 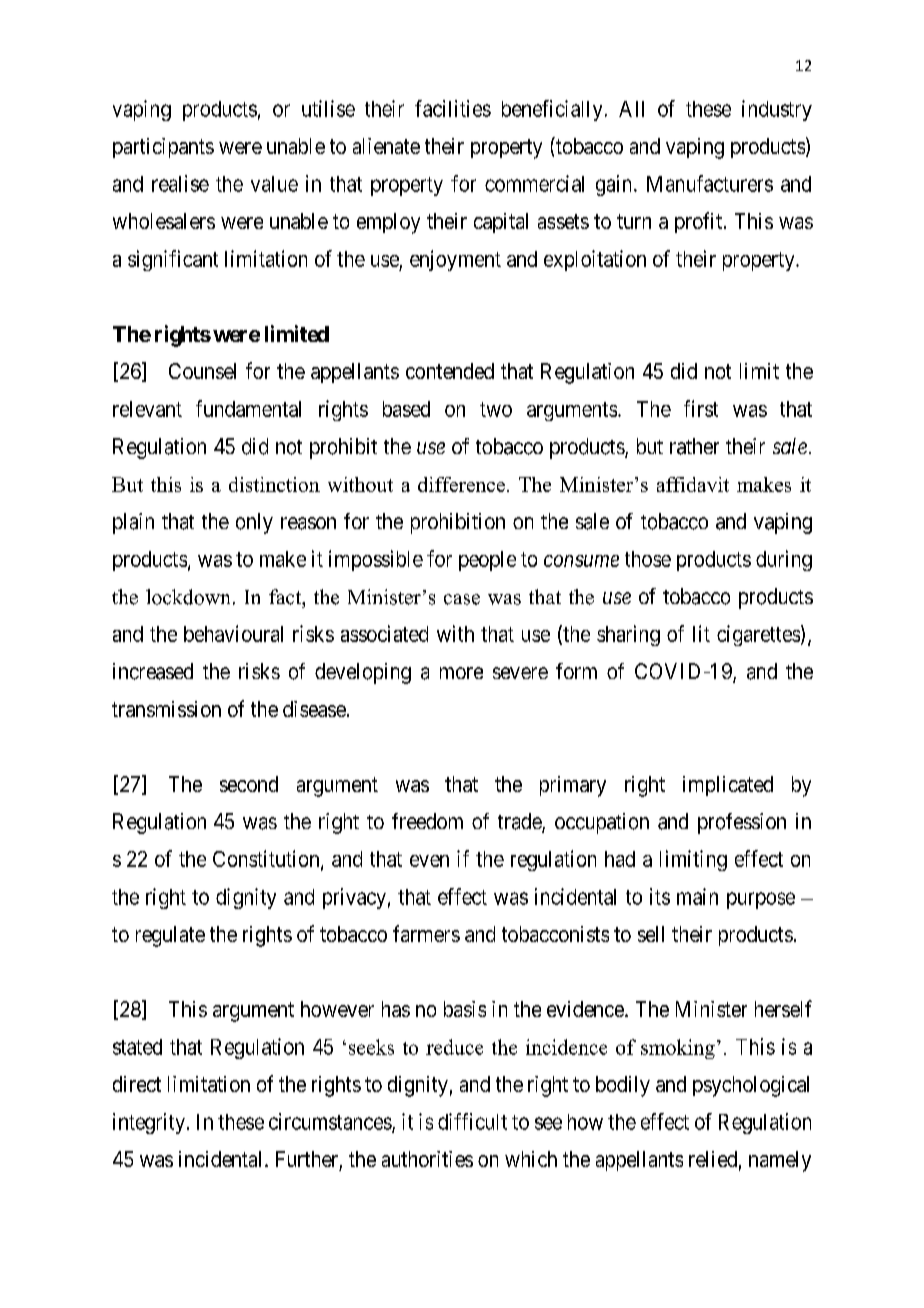 What do you see at coordinates (450, 371) in the screenshot?
I see `contended` at bounding box center [450, 371].
